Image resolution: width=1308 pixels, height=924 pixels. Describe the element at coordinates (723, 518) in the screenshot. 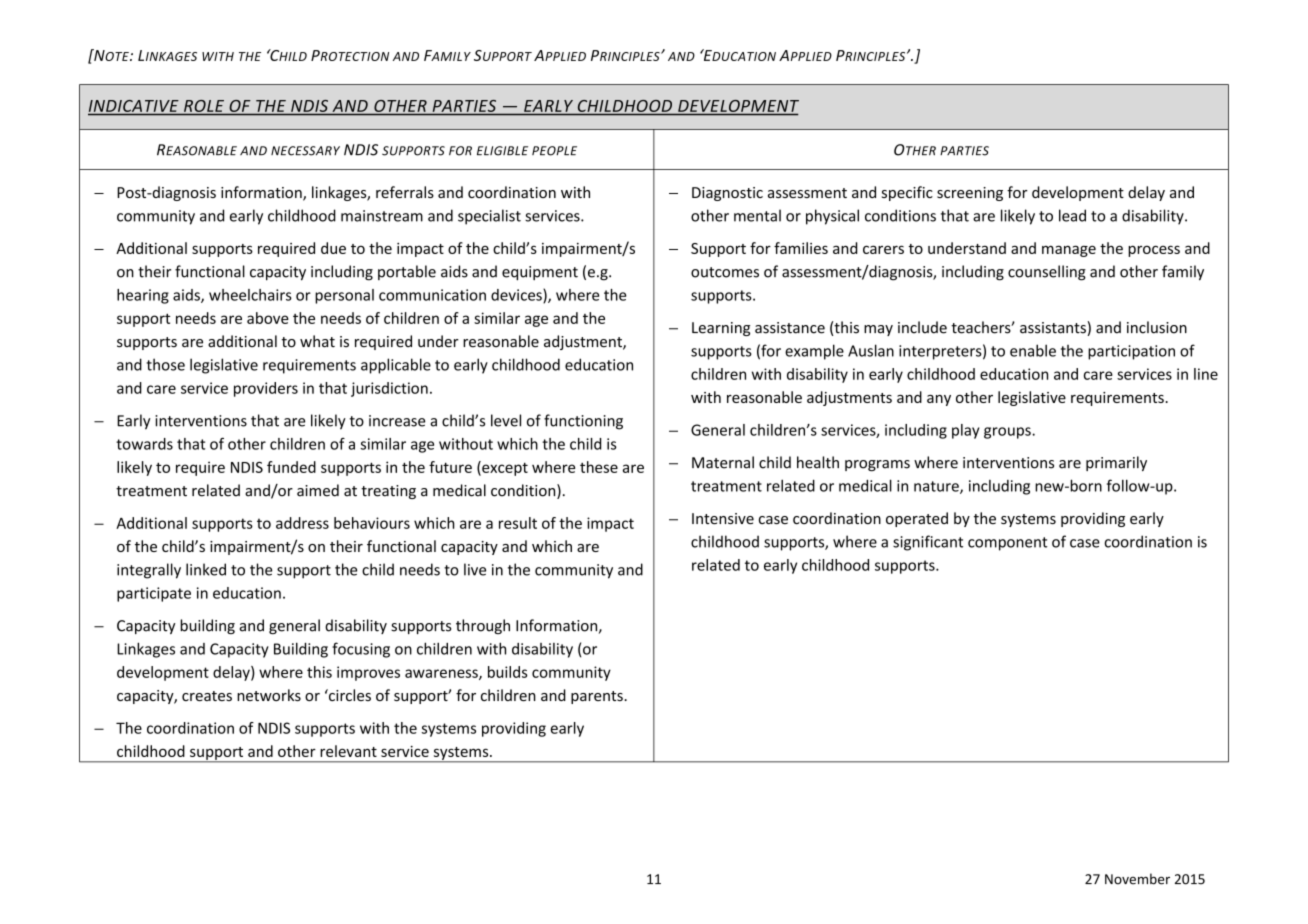

I see `Intensive` at that location.
